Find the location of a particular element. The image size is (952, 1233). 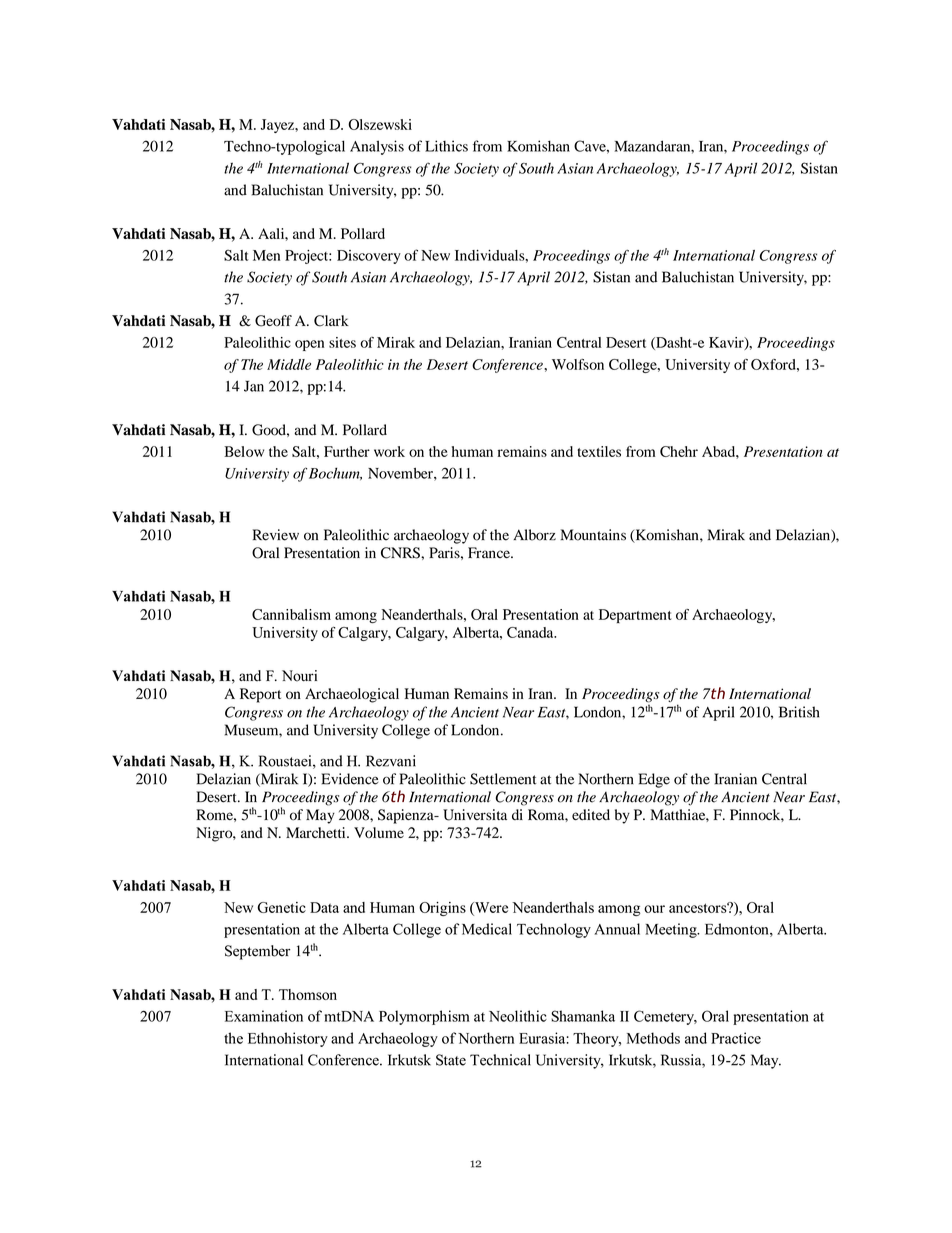

Middle is located at coordinates (289, 364).
